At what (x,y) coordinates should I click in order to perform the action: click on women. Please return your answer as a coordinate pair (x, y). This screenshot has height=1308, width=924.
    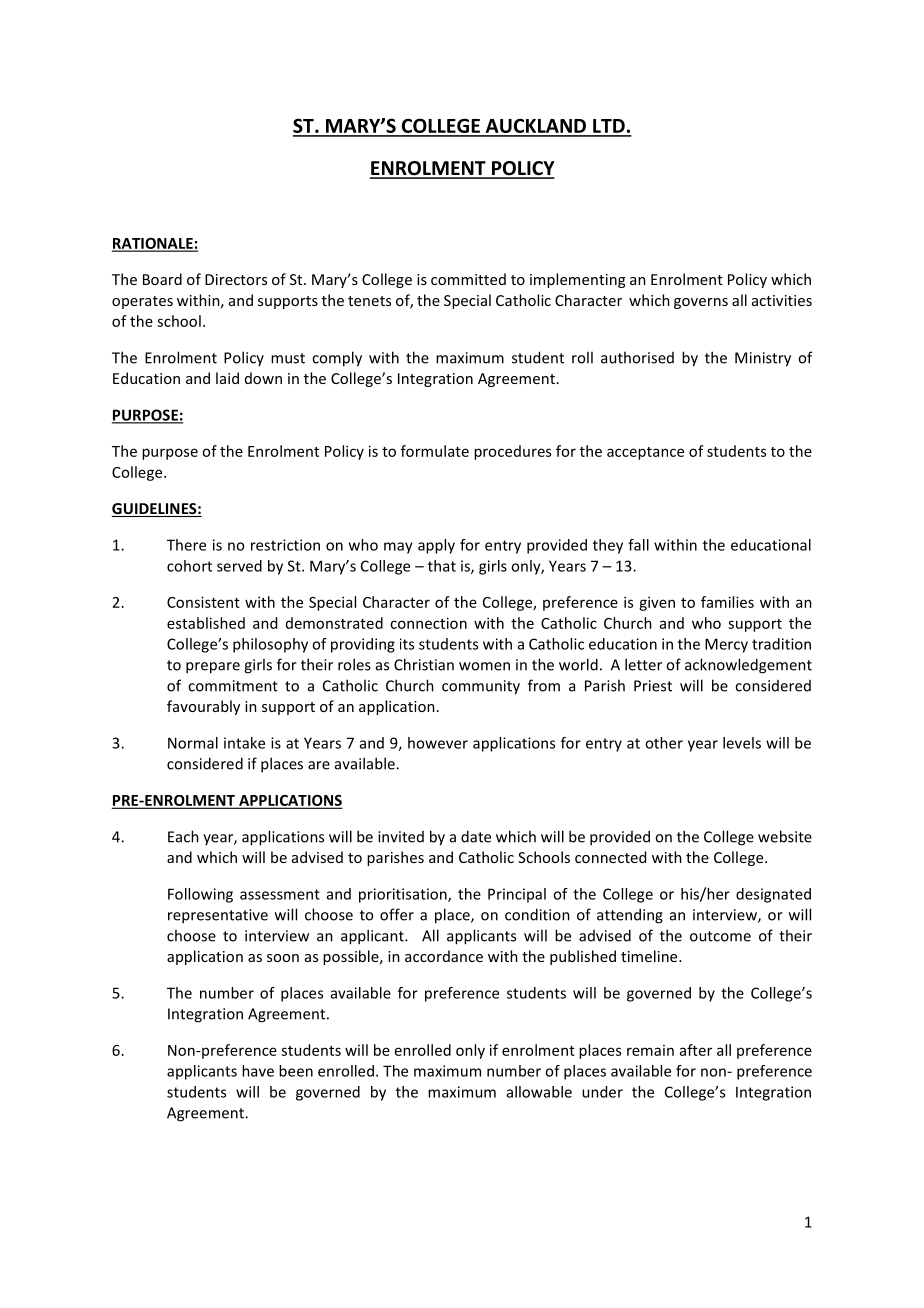
    Looking at the image, I should click on (484, 666).
